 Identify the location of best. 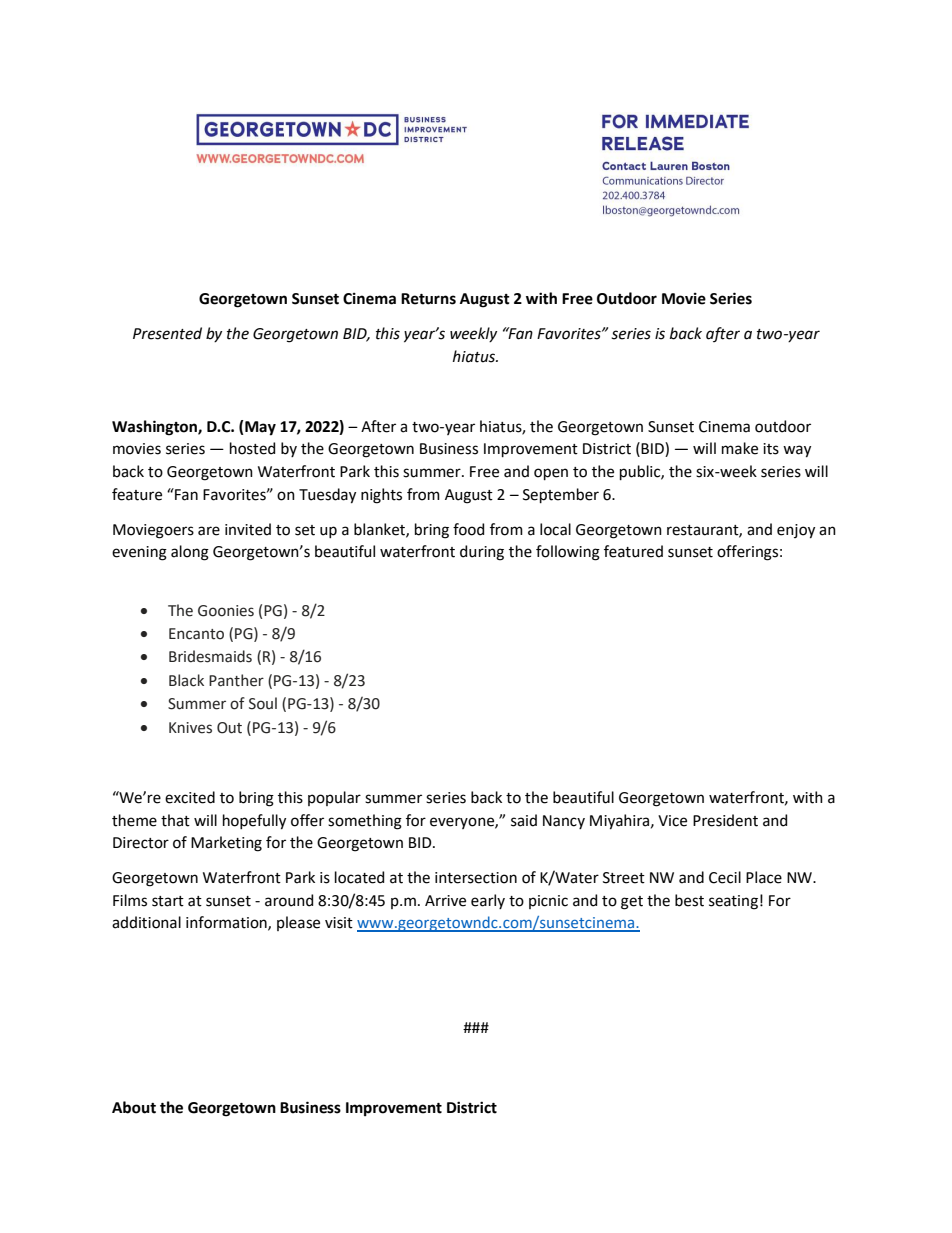
(689, 900).
